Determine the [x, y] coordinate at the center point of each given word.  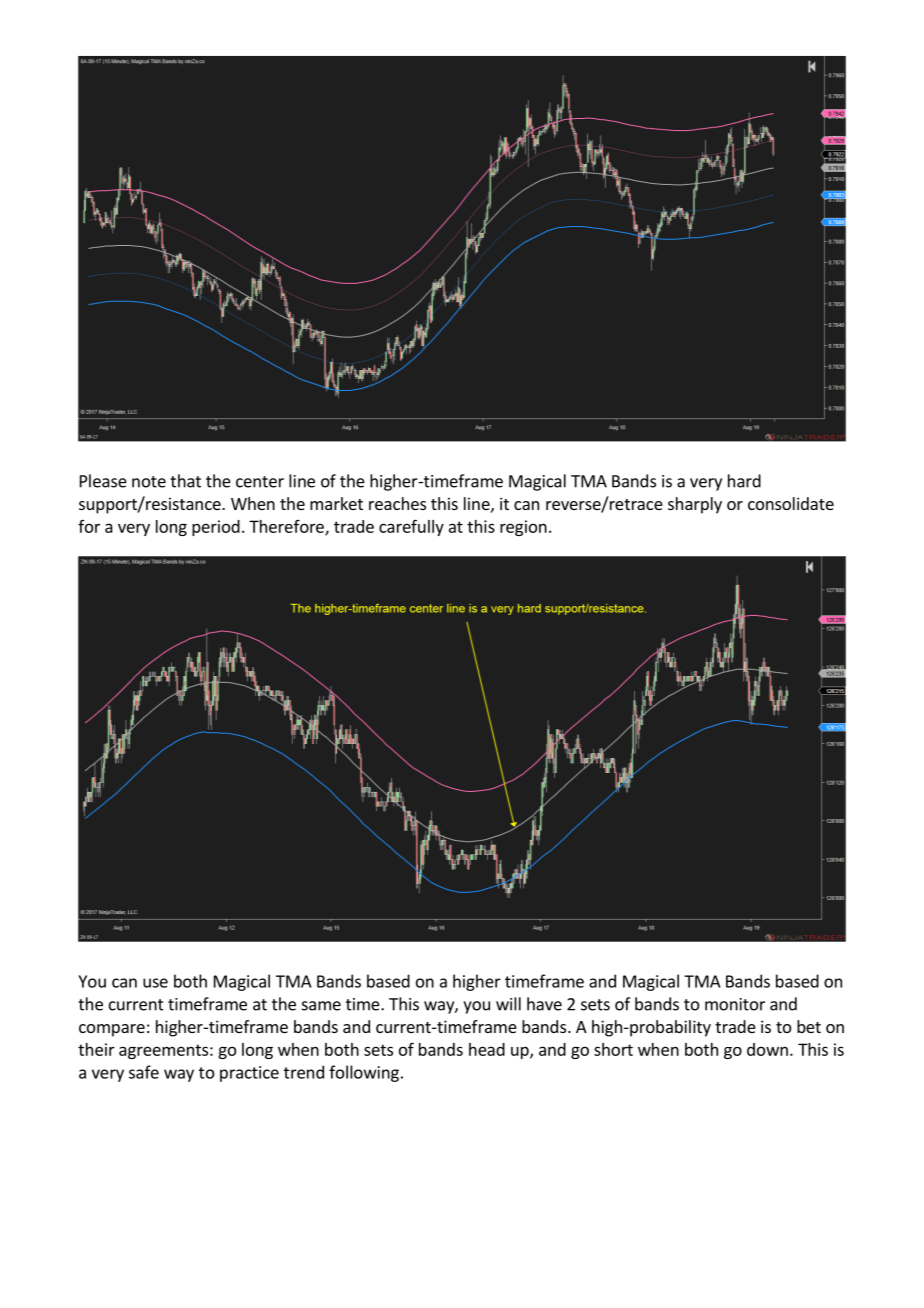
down [767, 1049]
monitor [735, 1004]
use [155, 983]
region [523, 528]
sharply [695, 505]
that [185, 481]
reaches [397, 503]
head [487, 1049]
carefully [411, 527]
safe [144, 1072]
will [508, 1004]
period [216, 528]
